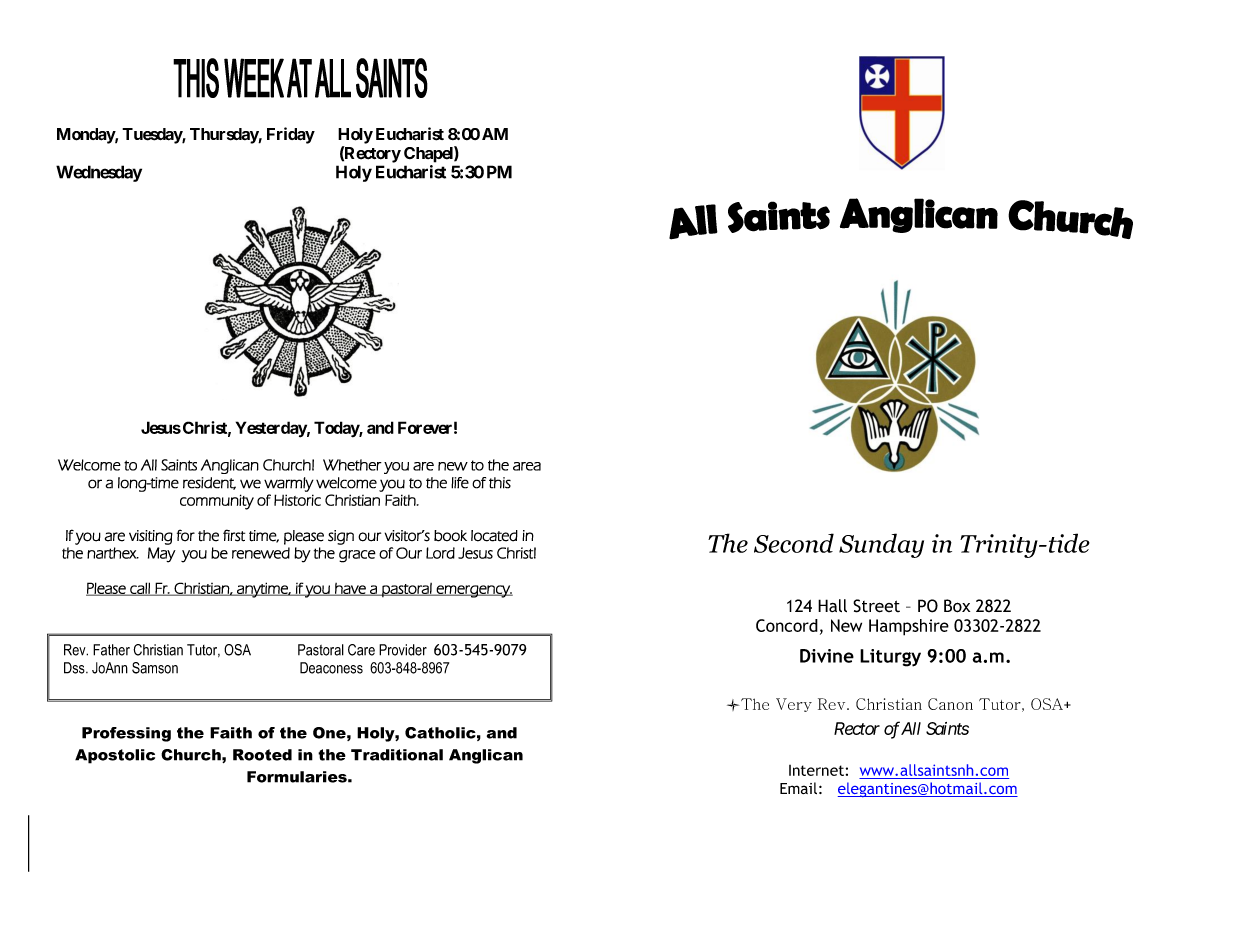 This document has width=1233, height=952. Describe the element at coordinates (500, 483) in the document. I see `this` at that location.
